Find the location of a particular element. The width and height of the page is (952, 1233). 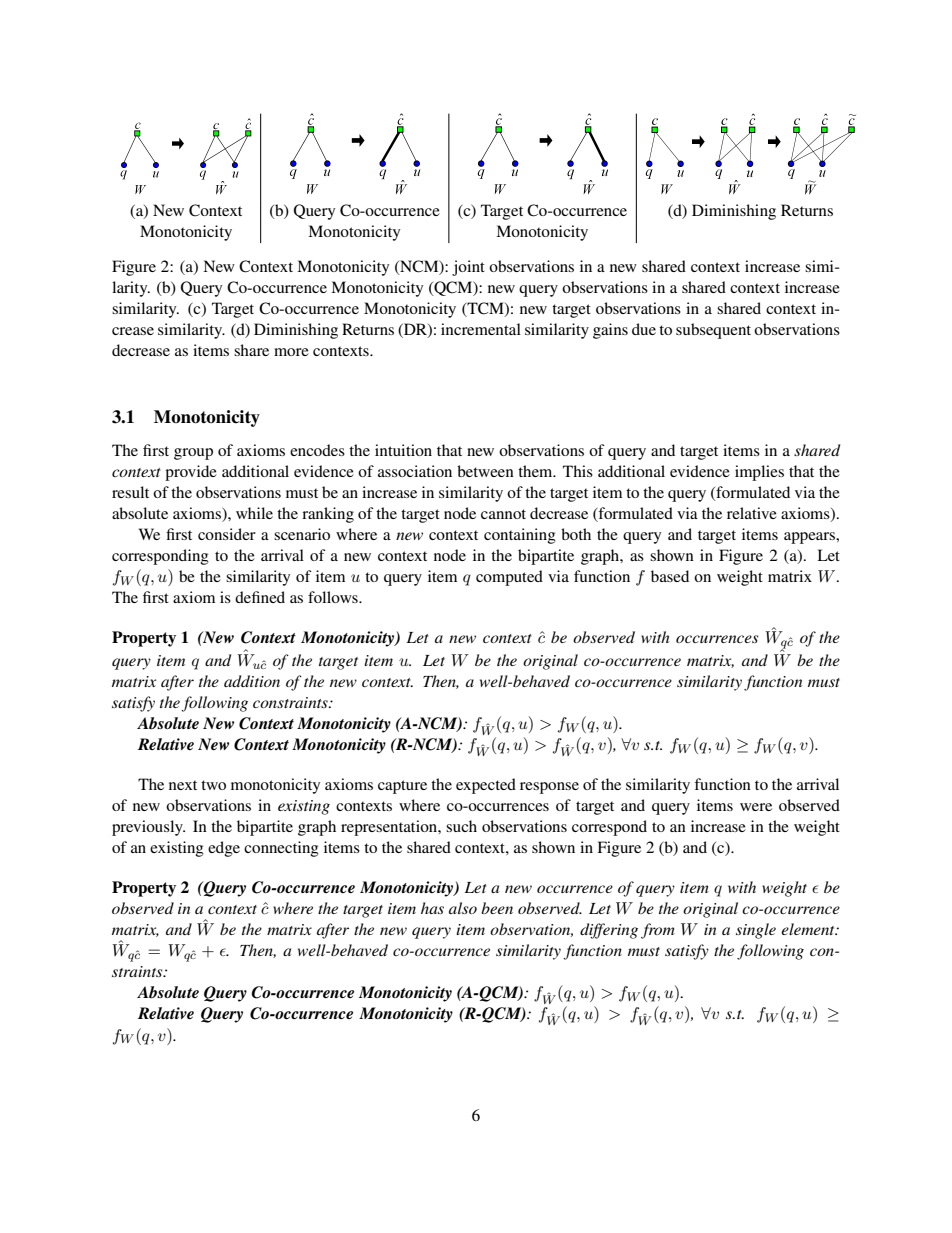

two is located at coordinates (213, 785).
